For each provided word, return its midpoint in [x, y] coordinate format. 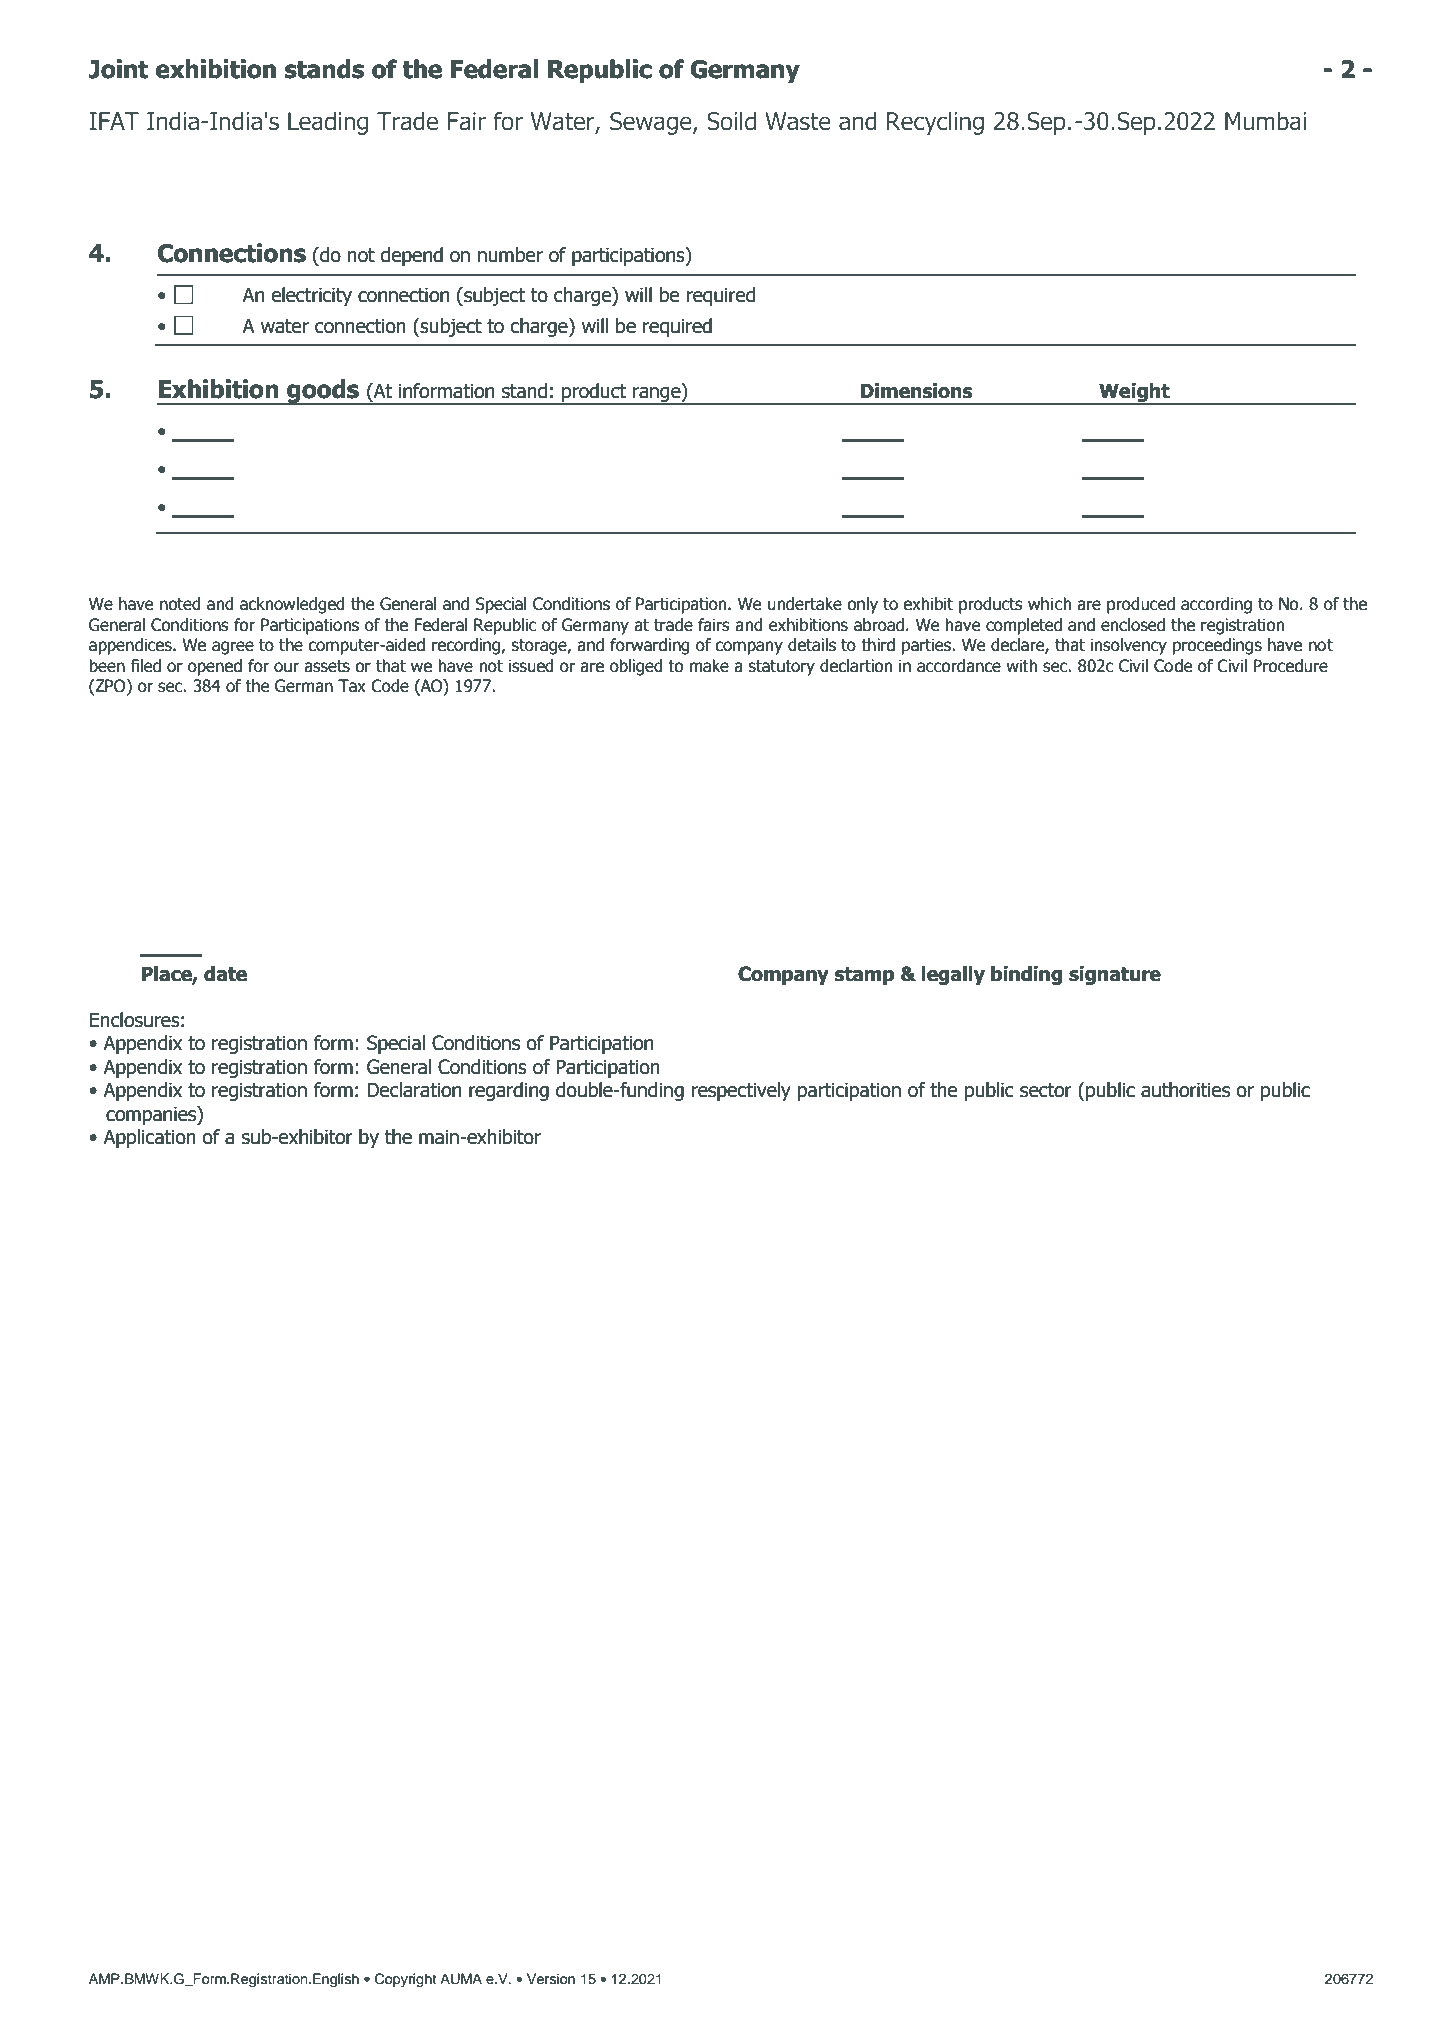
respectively [741, 1091]
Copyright [405, 1980]
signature [1115, 975]
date [225, 974]
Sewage [652, 123]
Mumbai [1265, 121]
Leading [328, 123]
